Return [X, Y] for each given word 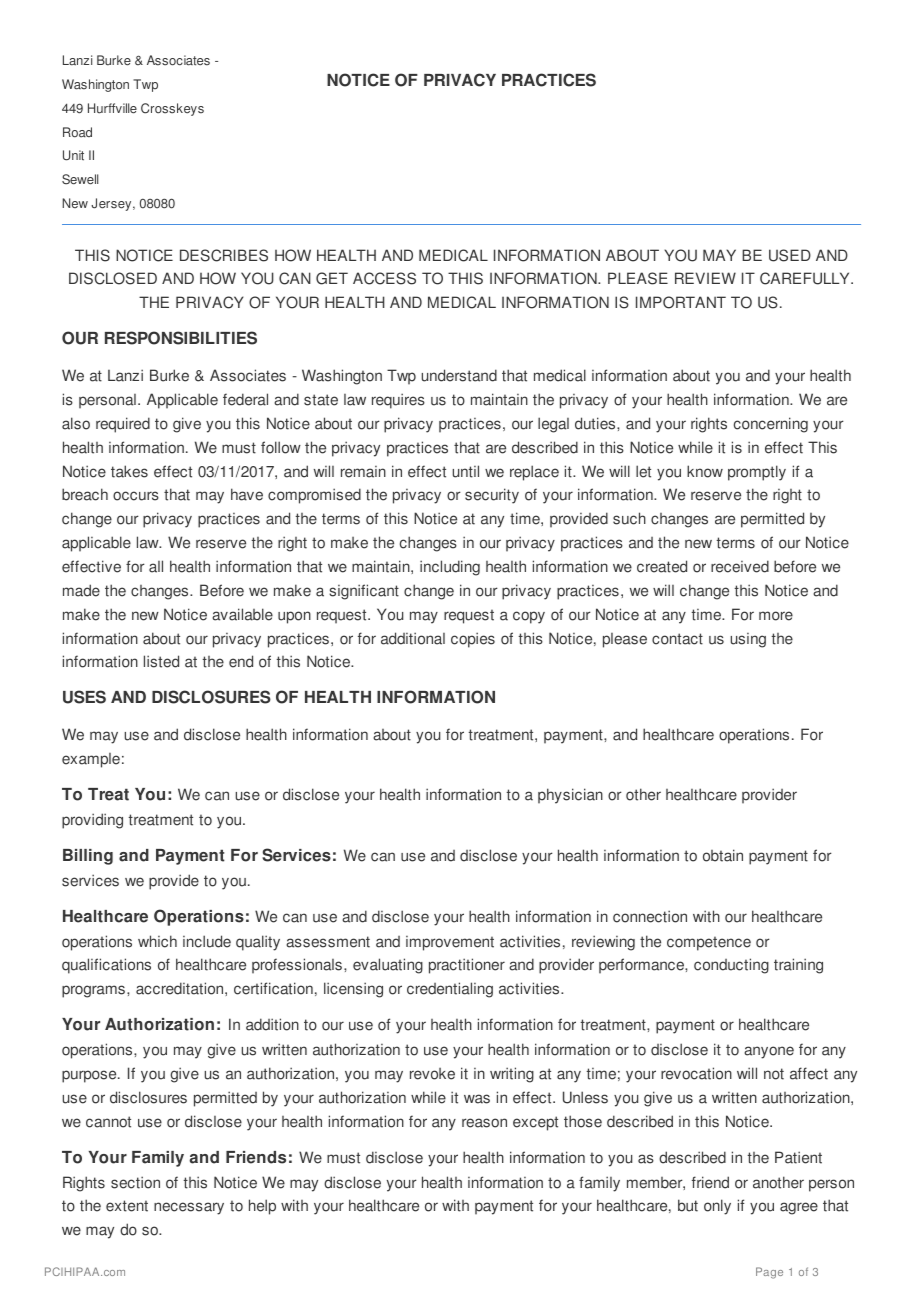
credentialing [450, 990]
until [466, 471]
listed [161, 661]
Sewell [80, 179]
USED [790, 255]
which [157, 941]
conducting [731, 966]
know [705, 471]
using [748, 640]
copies [473, 640]
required [123, 425]
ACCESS [384, 278]
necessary [189, 1208]
